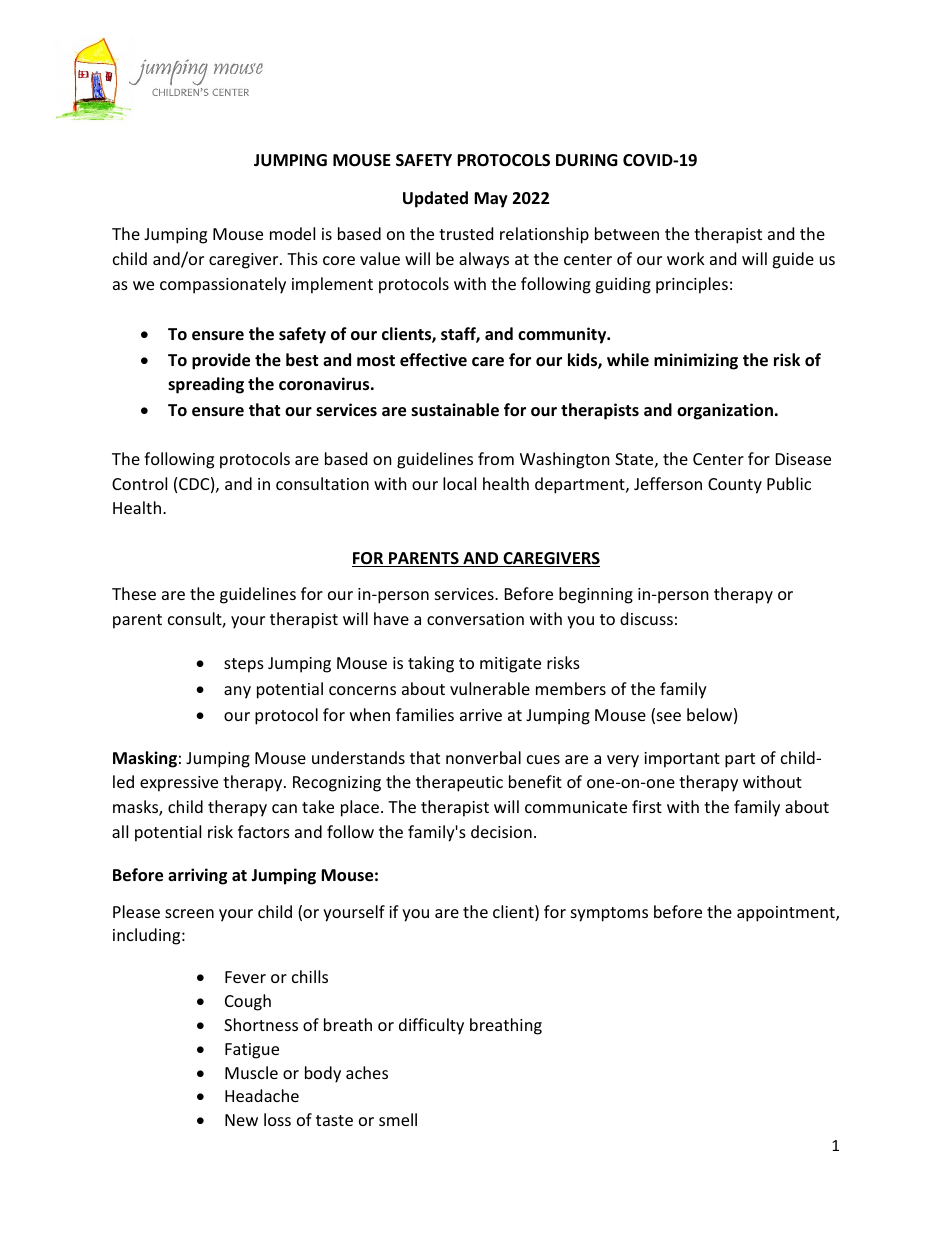 The image size is (952, 1233). What do you see at coordinates (292, 233) in the screenshot?
I see `model` at bounding box center [292, 233].
